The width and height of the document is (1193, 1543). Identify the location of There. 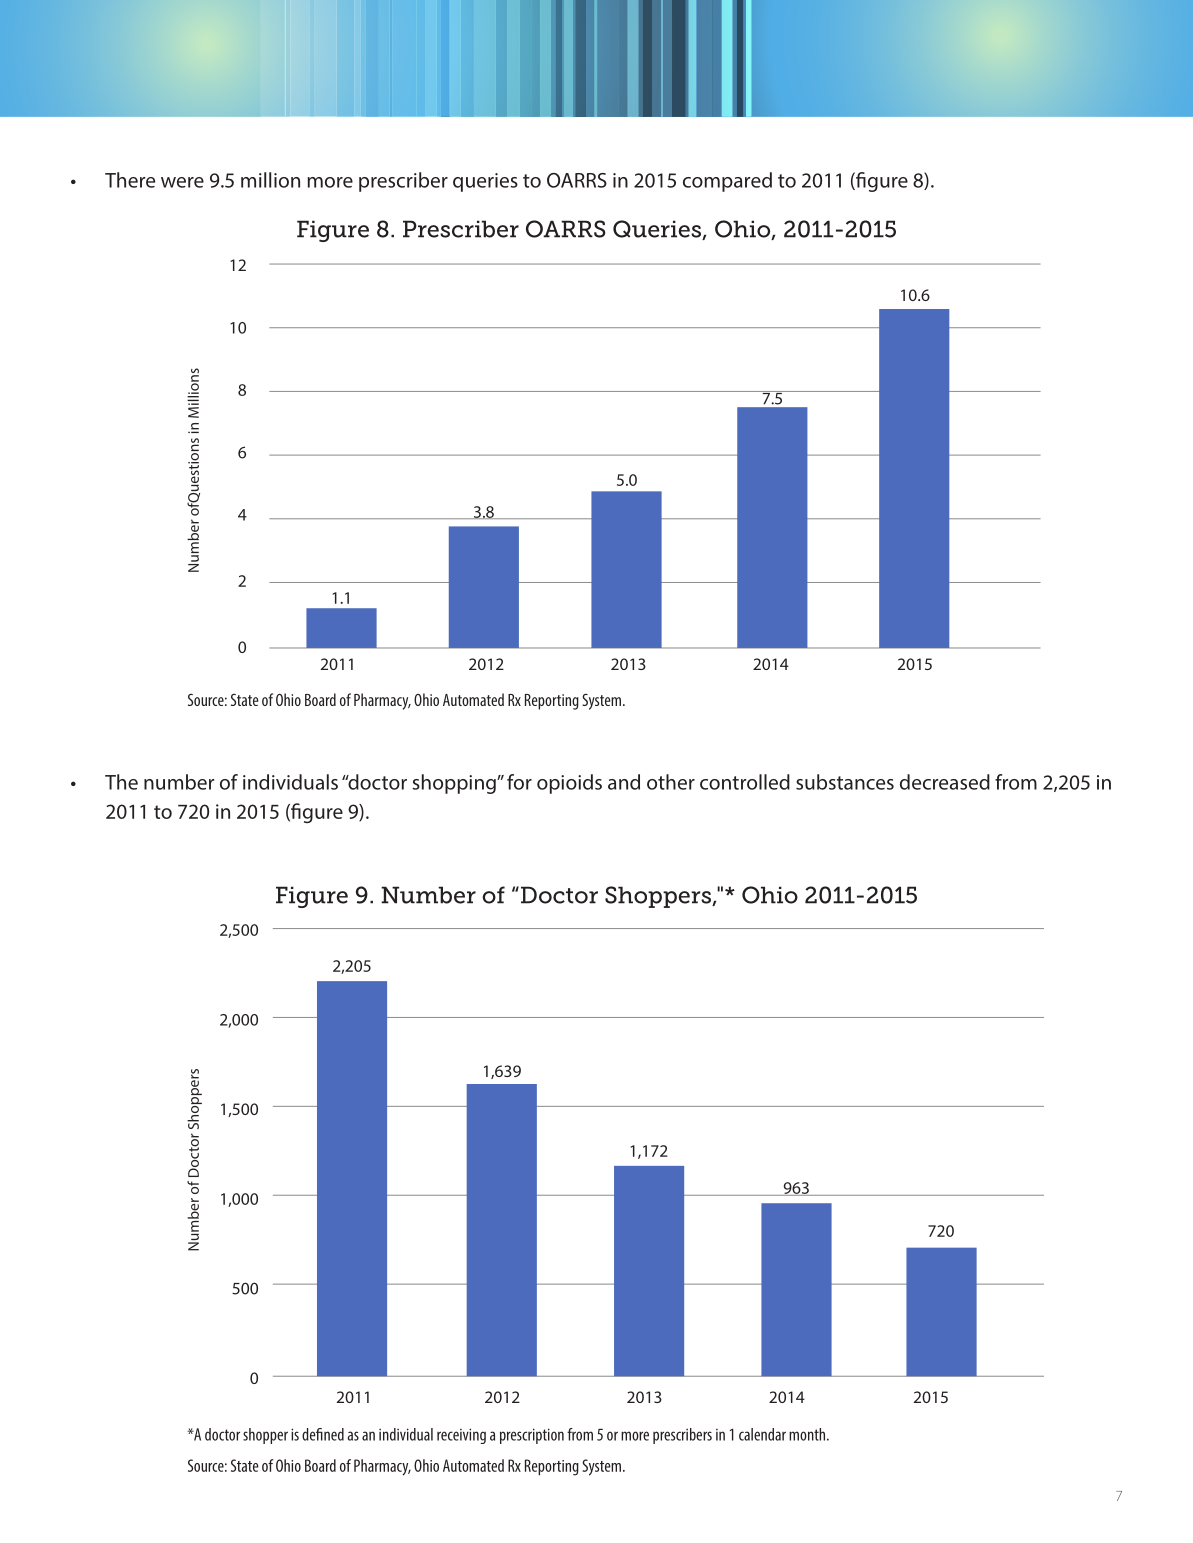
(130, 180).
